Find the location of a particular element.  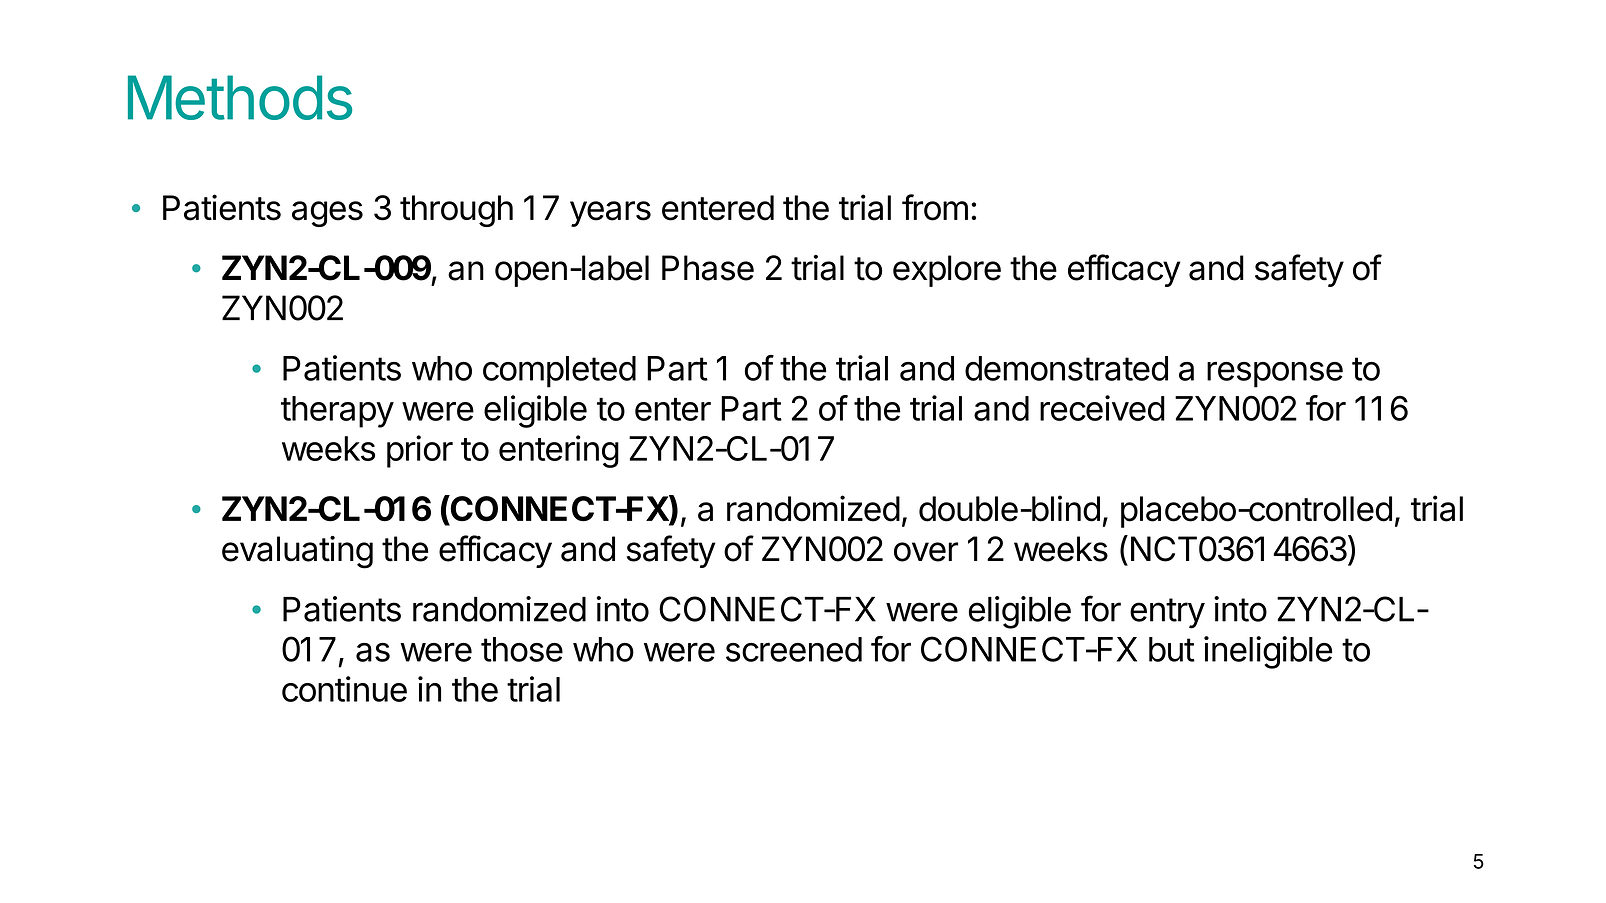

continue is located at coordinates (344, 689).
